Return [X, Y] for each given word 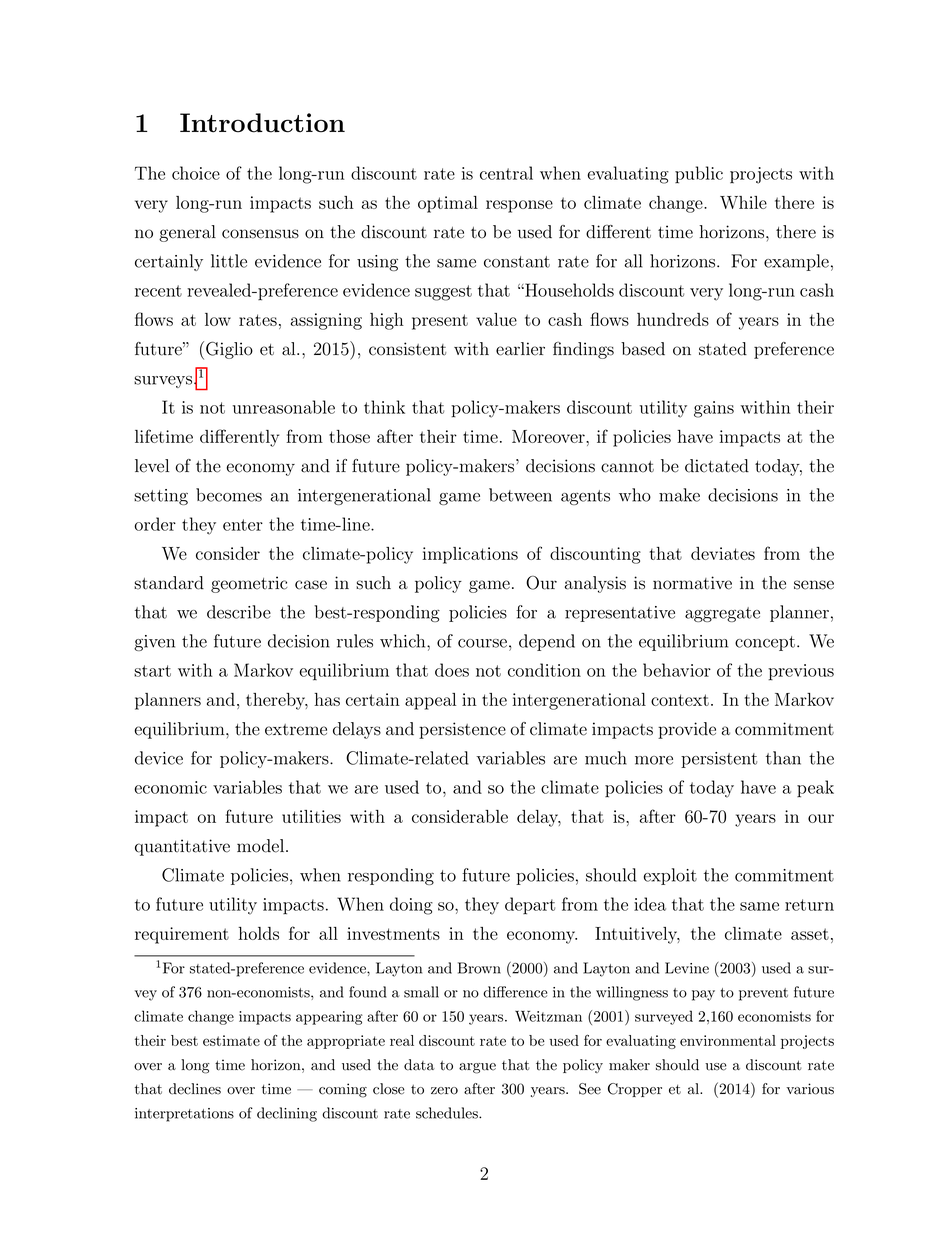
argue [477, 1068]
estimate [231, 1040]
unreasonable [284, 407]
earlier [520, 349]
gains [714, 409]
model [262, 846]
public [699, 175]
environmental [728, 1040]
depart [530, 906]
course [482, 643]
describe [239, 612]
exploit [670, 876]
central [506, 173]
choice [196, 173]
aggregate [722, 614]
